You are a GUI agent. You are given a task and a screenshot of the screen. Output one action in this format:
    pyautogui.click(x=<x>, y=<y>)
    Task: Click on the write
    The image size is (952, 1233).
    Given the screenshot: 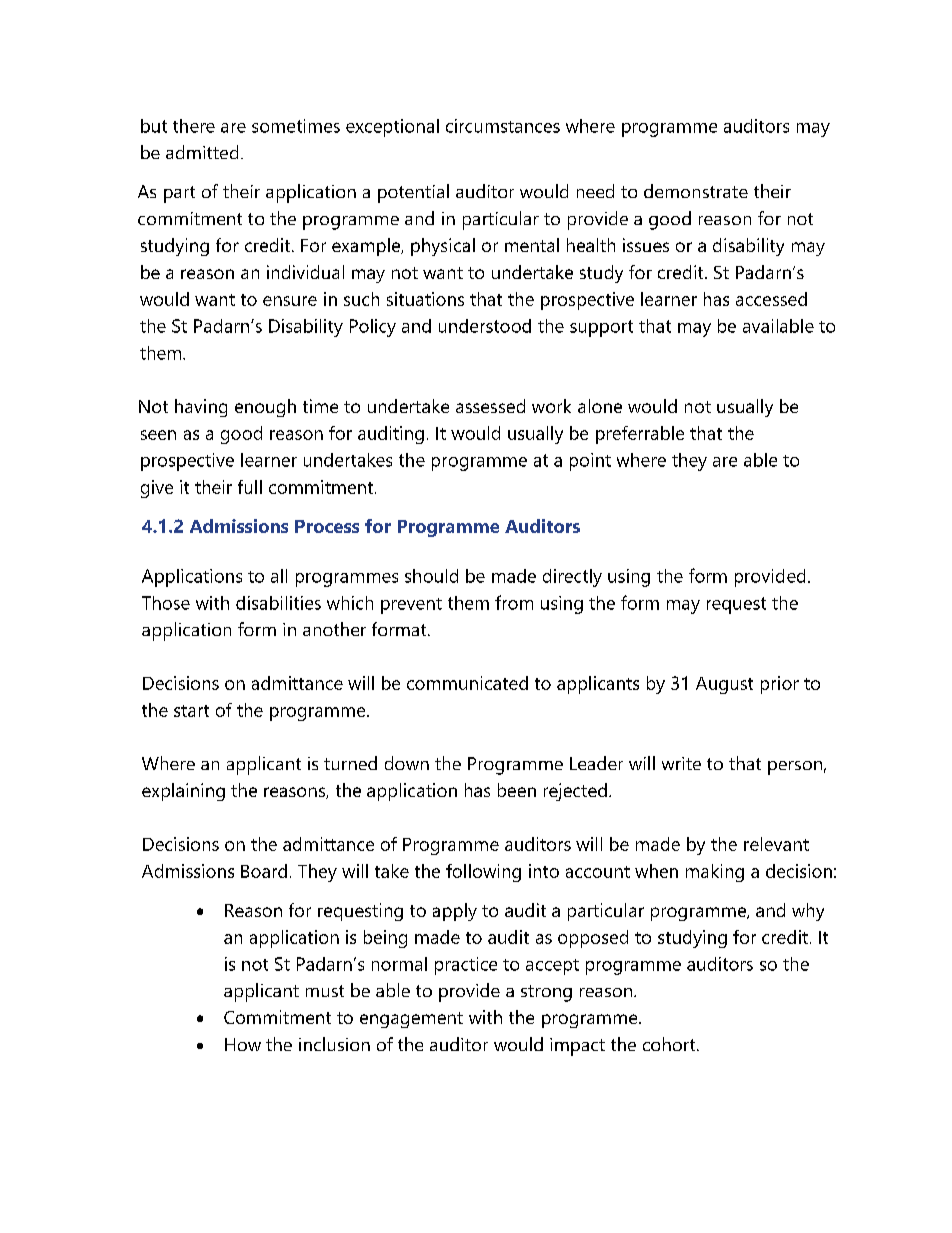 What is the action you would take?
    pyautogui.click(x=681, y=763)
